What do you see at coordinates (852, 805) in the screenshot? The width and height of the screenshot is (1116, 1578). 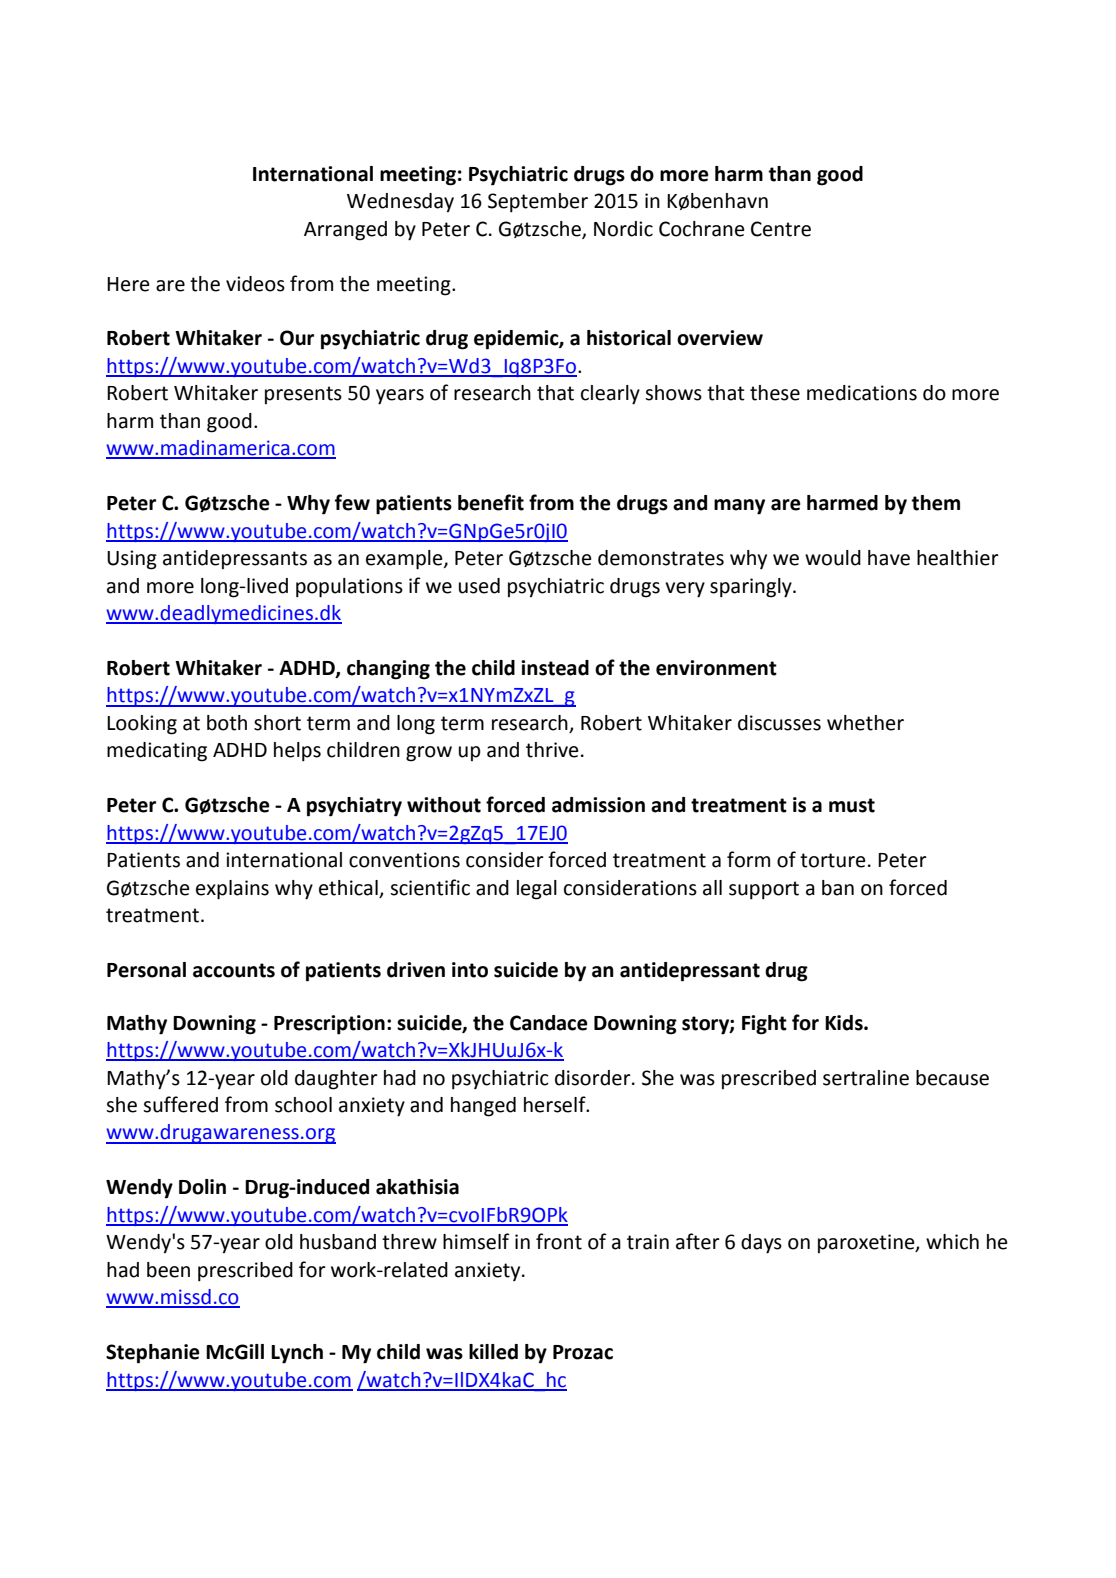 I see `must` at bounding box center [852, 805].
